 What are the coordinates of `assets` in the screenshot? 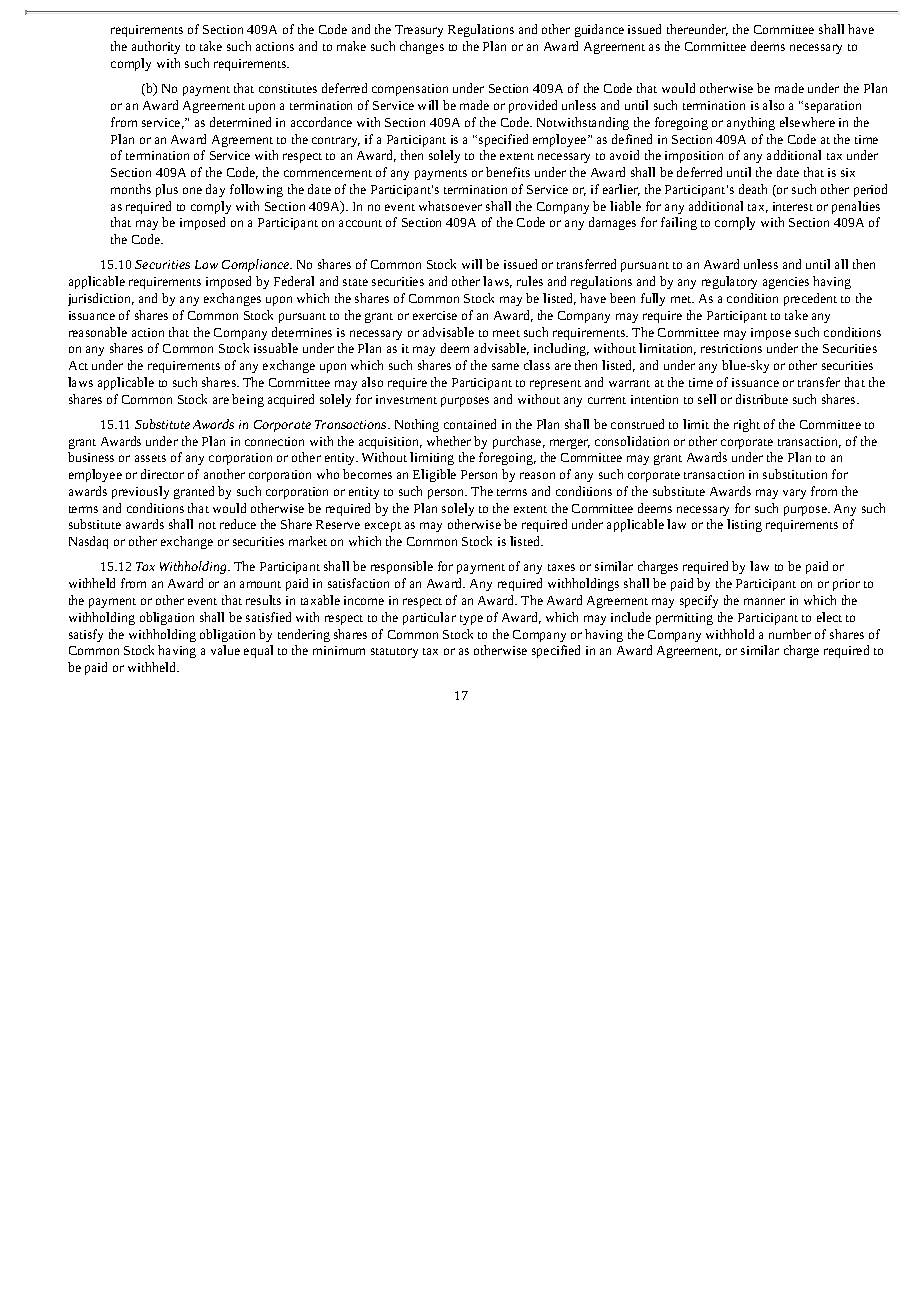 It's located at (150, 458).
